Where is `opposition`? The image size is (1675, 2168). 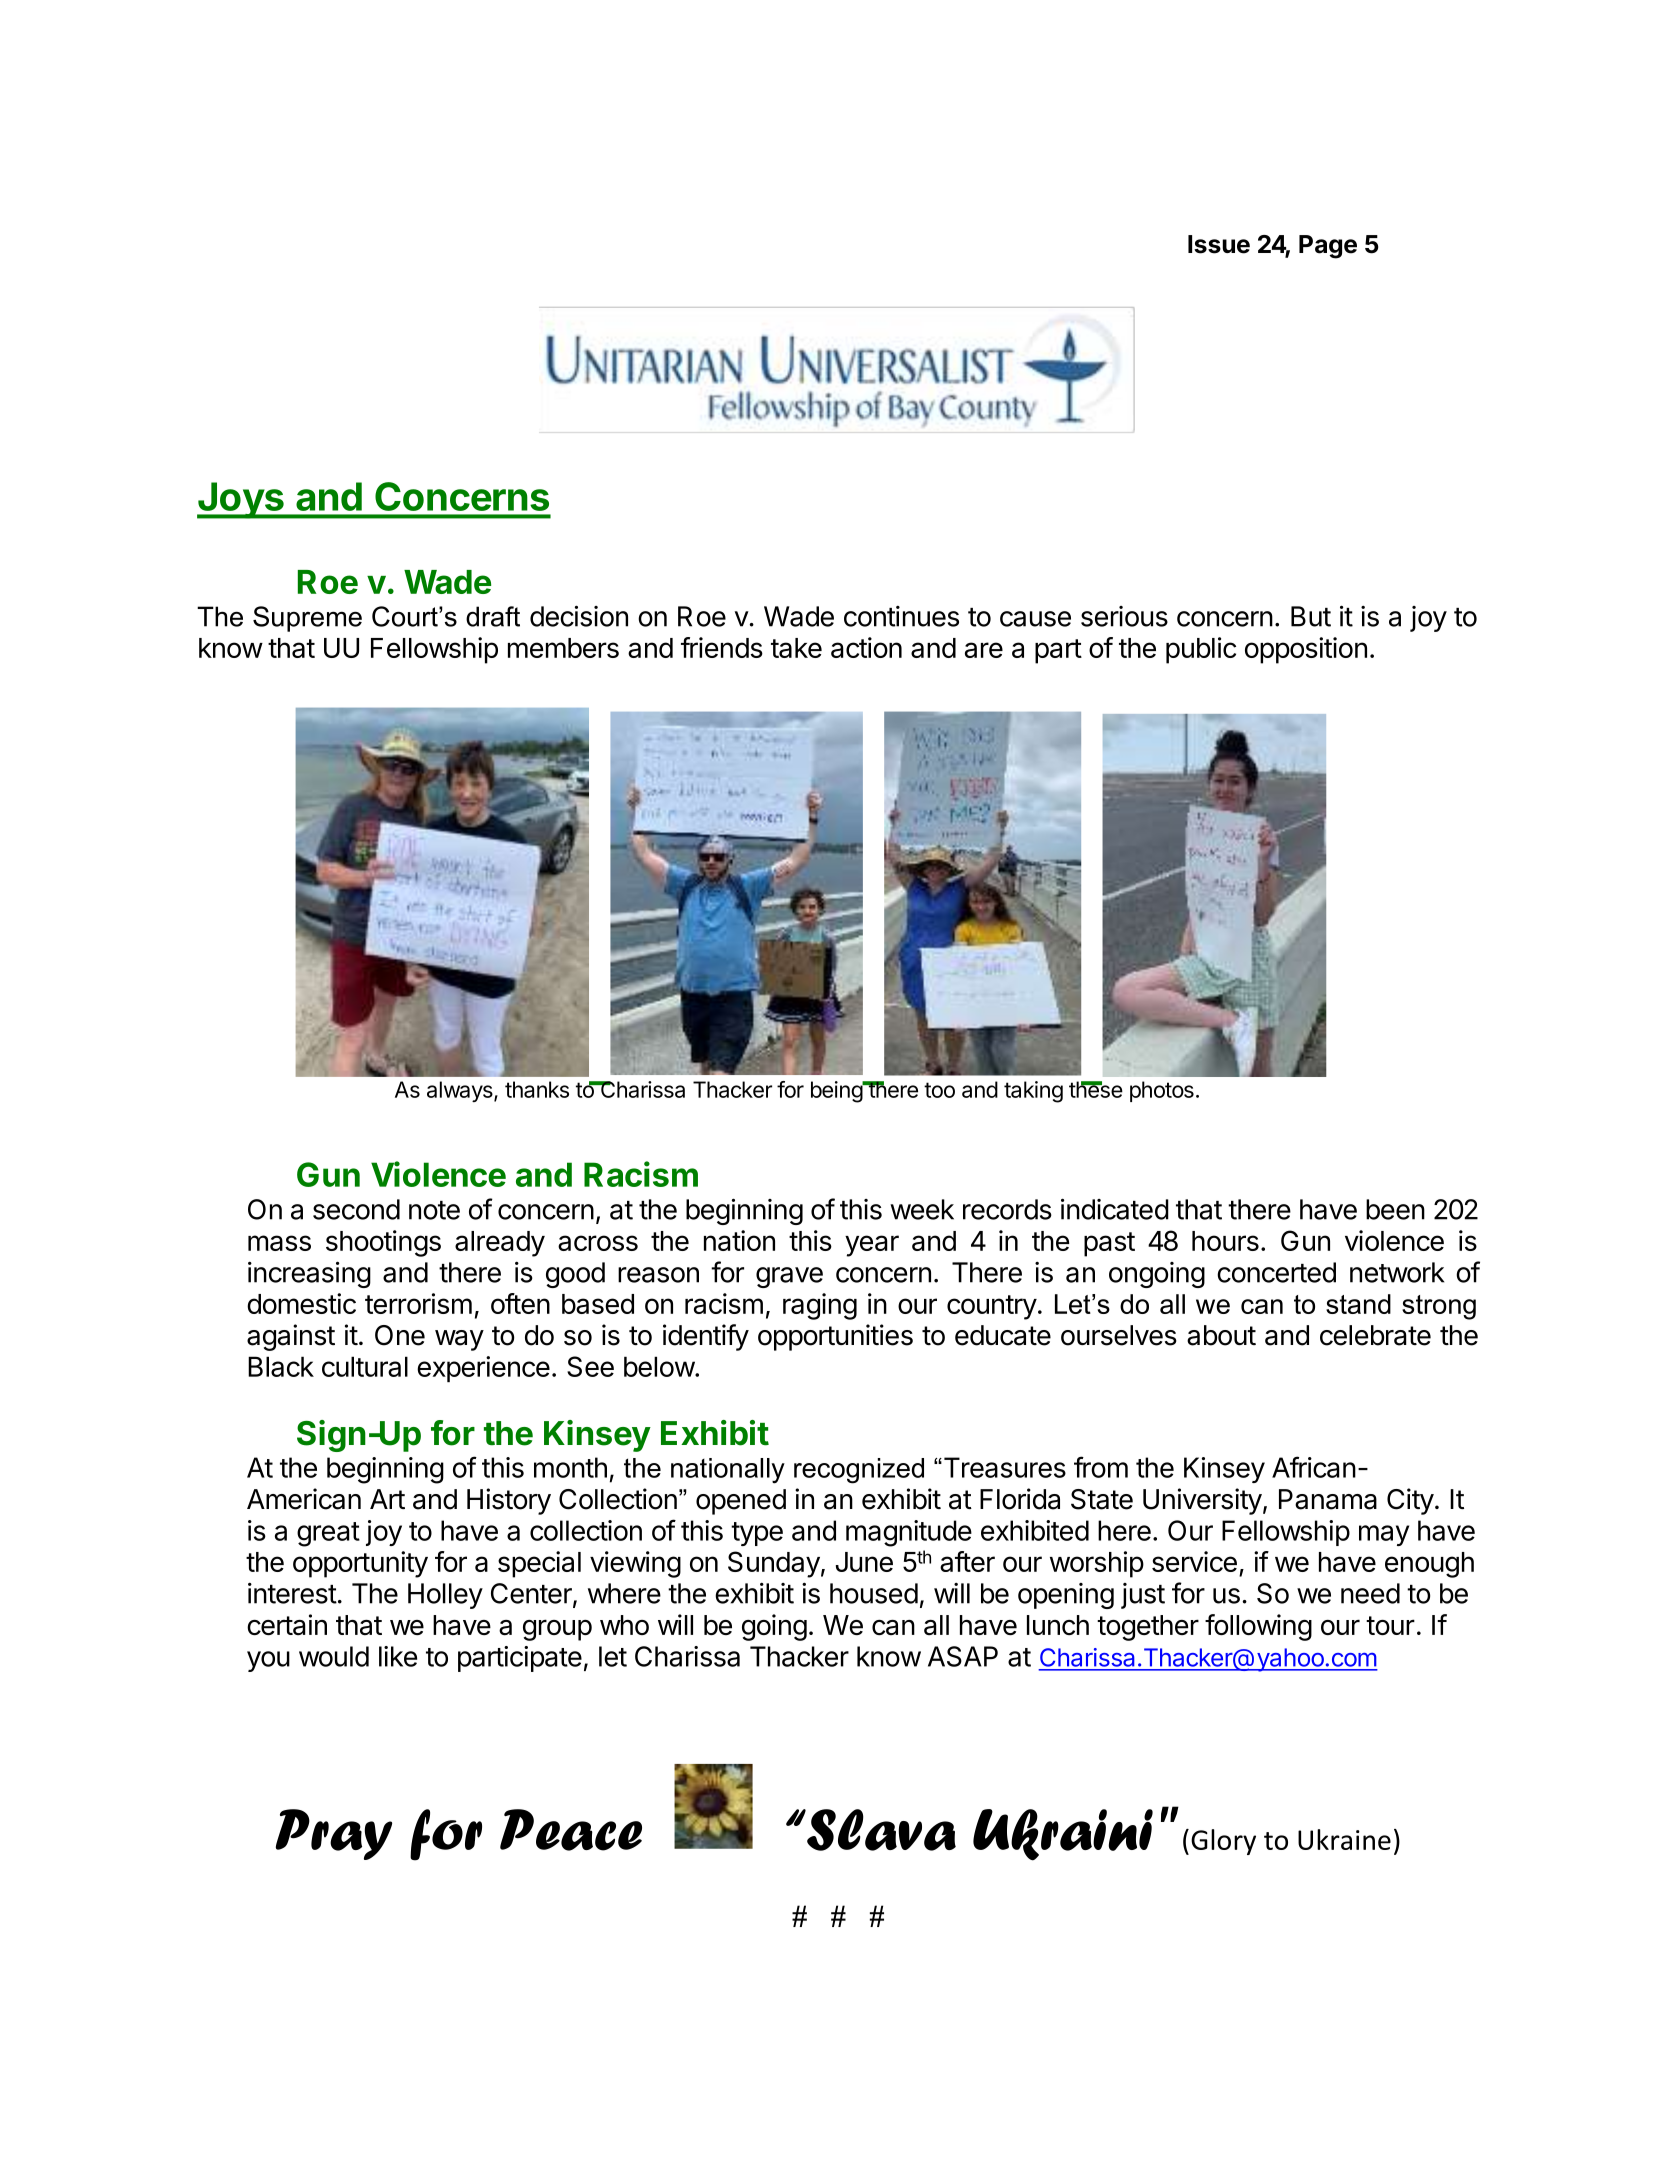
opposition is located at coordinates (1306, 650).
